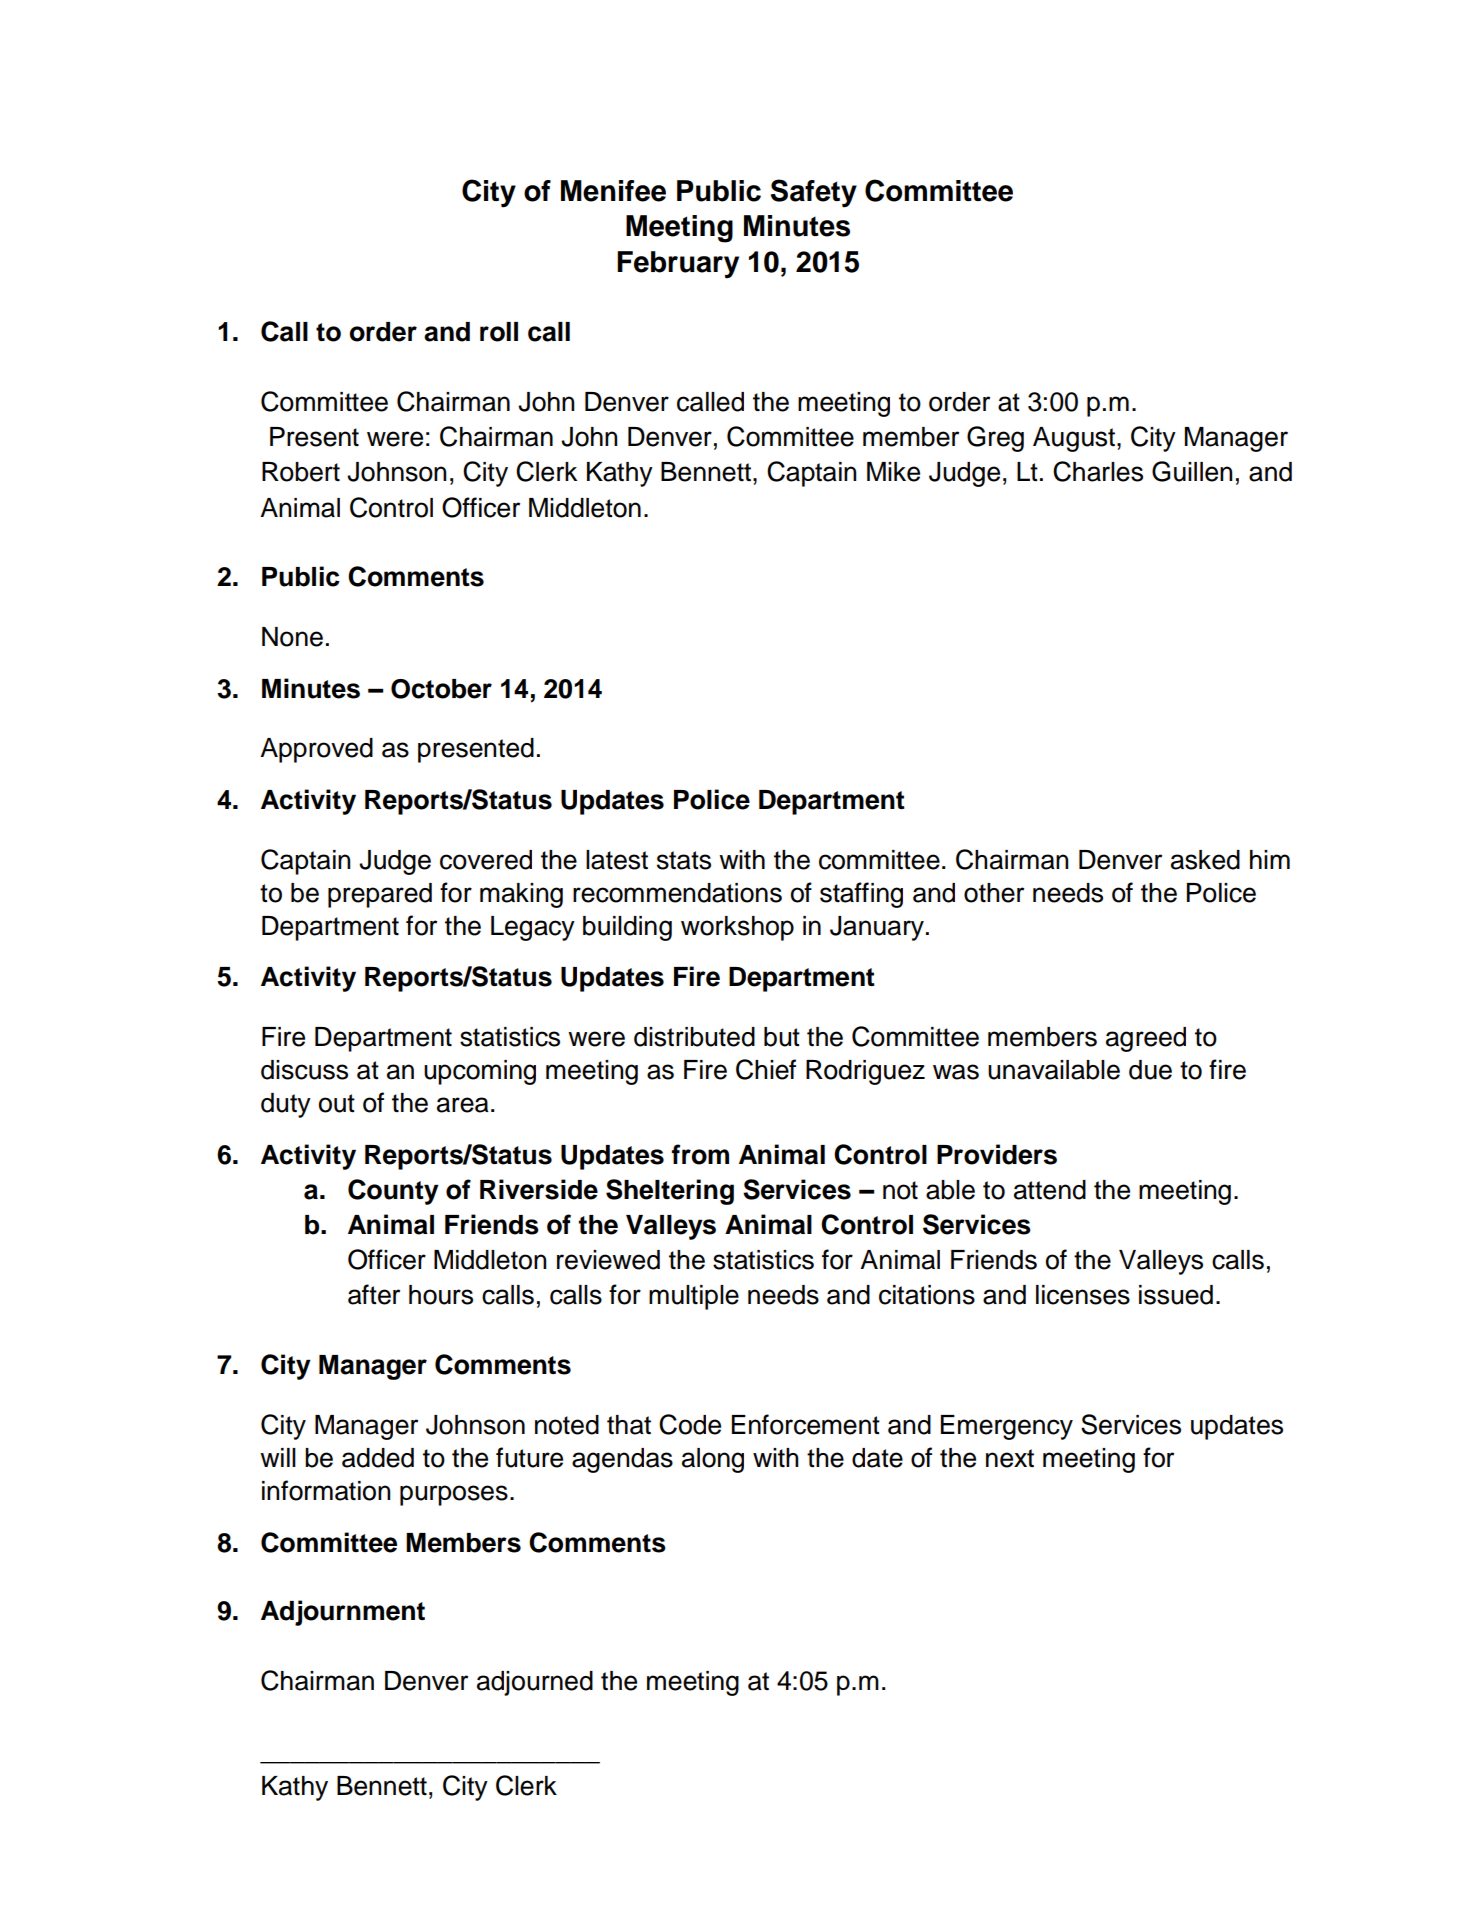 This document has height=1910, width=1476. What do you see at coordinates (380, 895) in the document?
I see `prepared` at bounding box center [380, 895].
